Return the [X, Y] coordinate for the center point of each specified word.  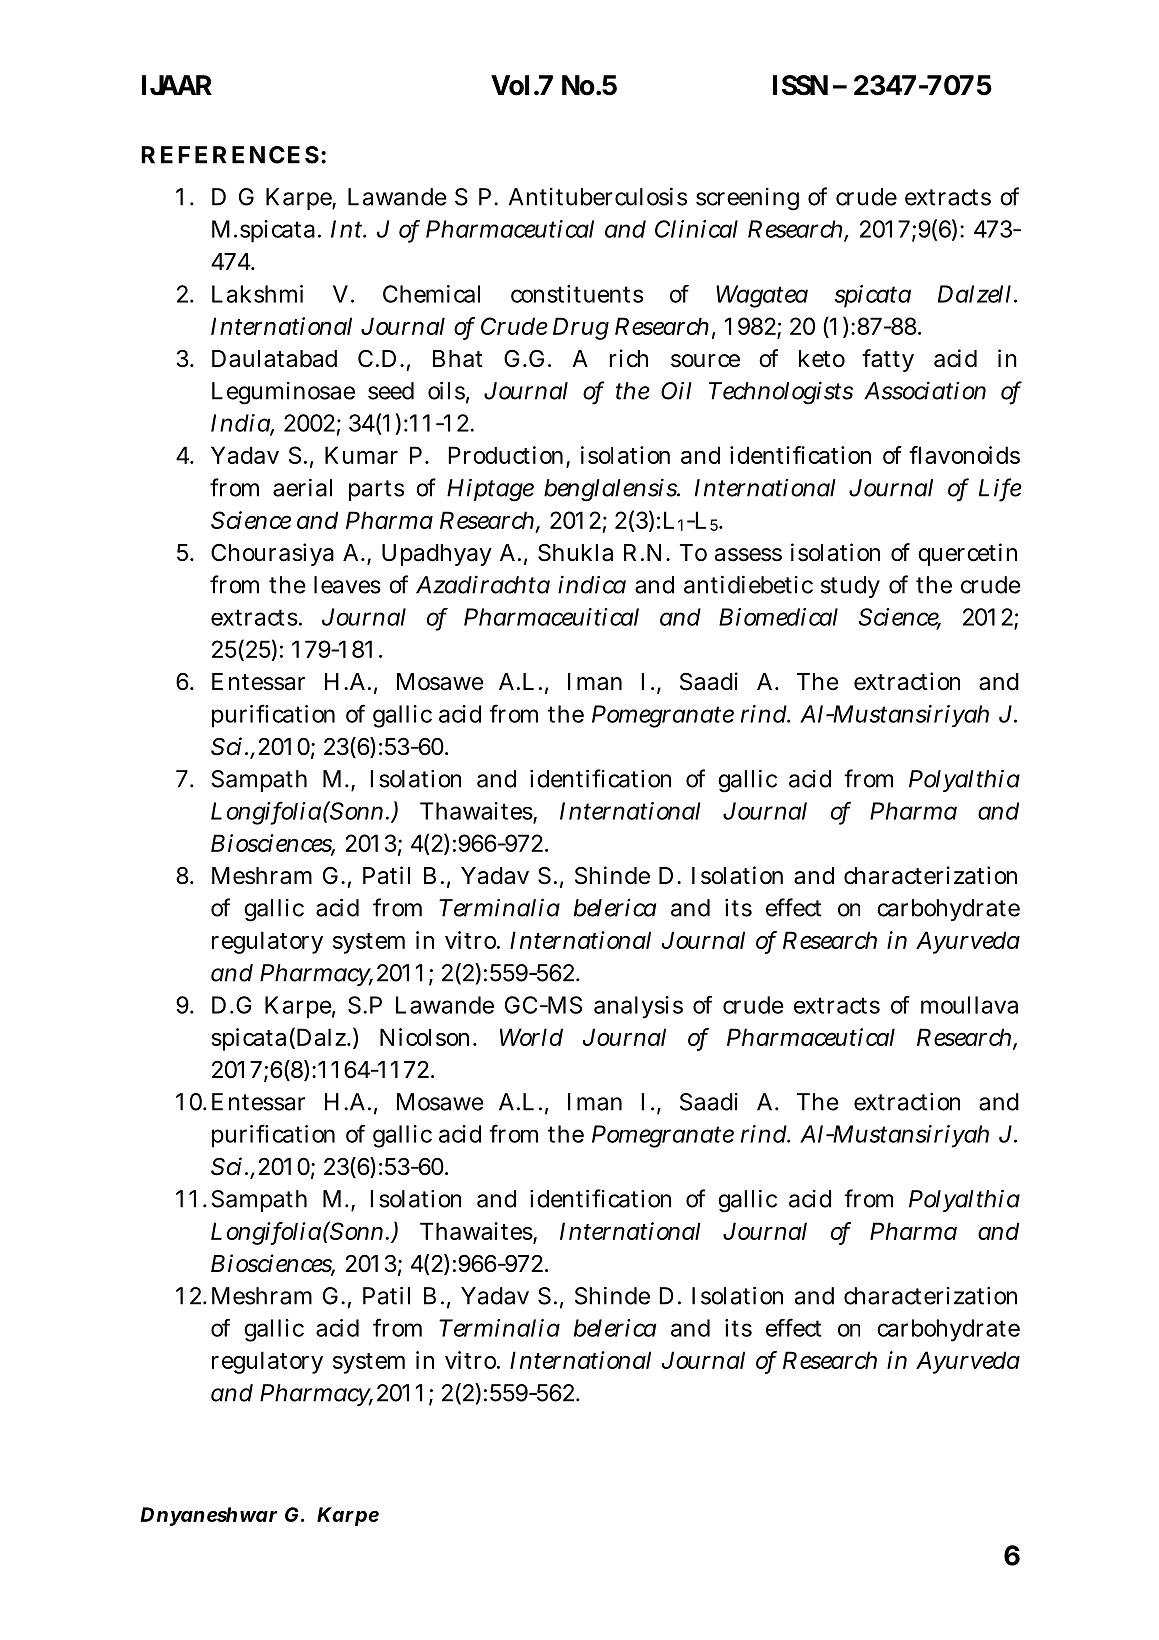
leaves [347, 585]
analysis [638, 1007]
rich [628, 358]
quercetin [967, 554]
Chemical [431, 294]
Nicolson [424, 1037]
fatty [888, 360]
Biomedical [778, 617]
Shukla [575, 552]
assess [748, 555]
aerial [302, 487]
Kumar [361, 455]
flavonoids [964, 455]
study [850, 587]
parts [376, 490]
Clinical [696, 229]
